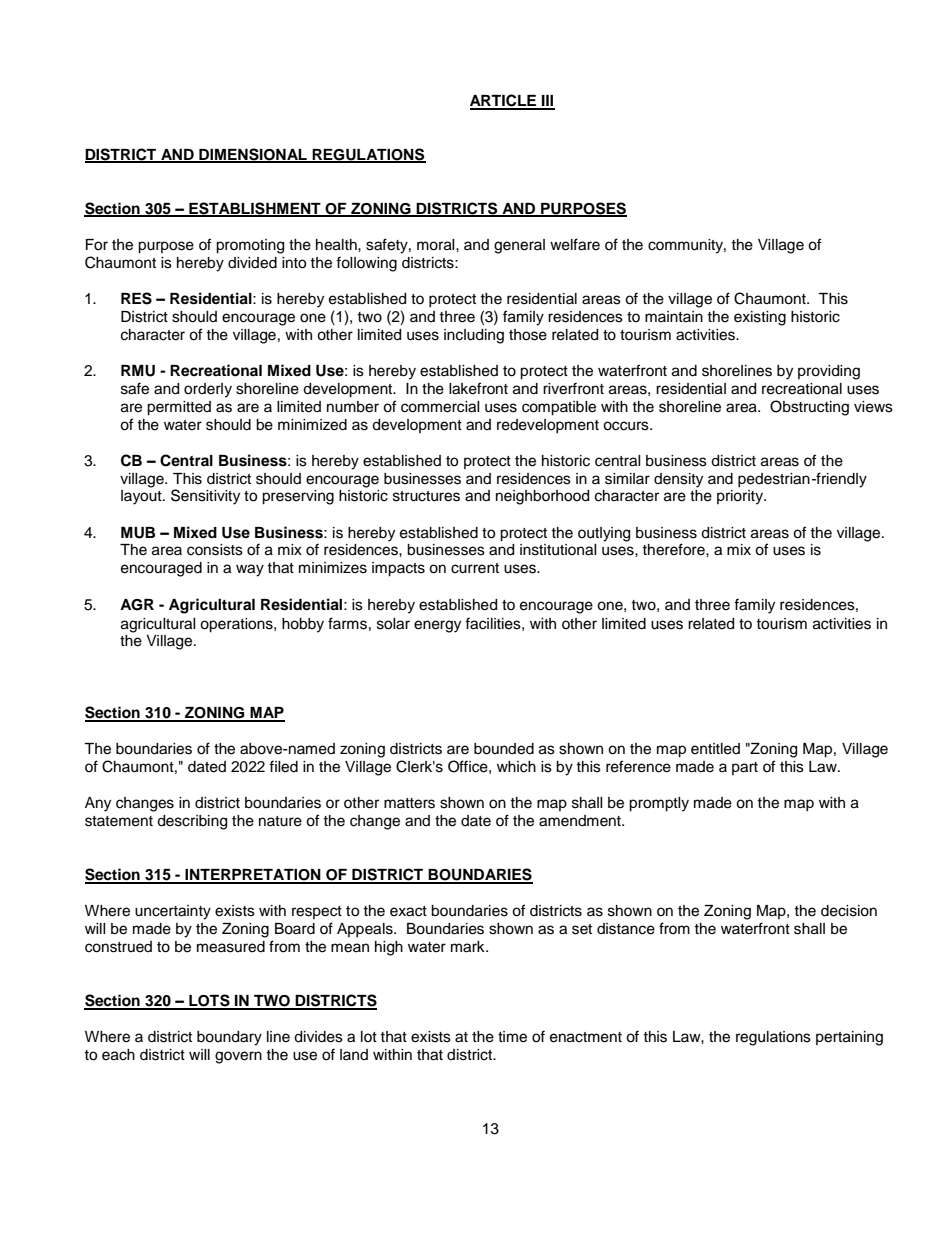 The image size is (952, 1233). I want to click on ARTICLE, so click(504, 101).
